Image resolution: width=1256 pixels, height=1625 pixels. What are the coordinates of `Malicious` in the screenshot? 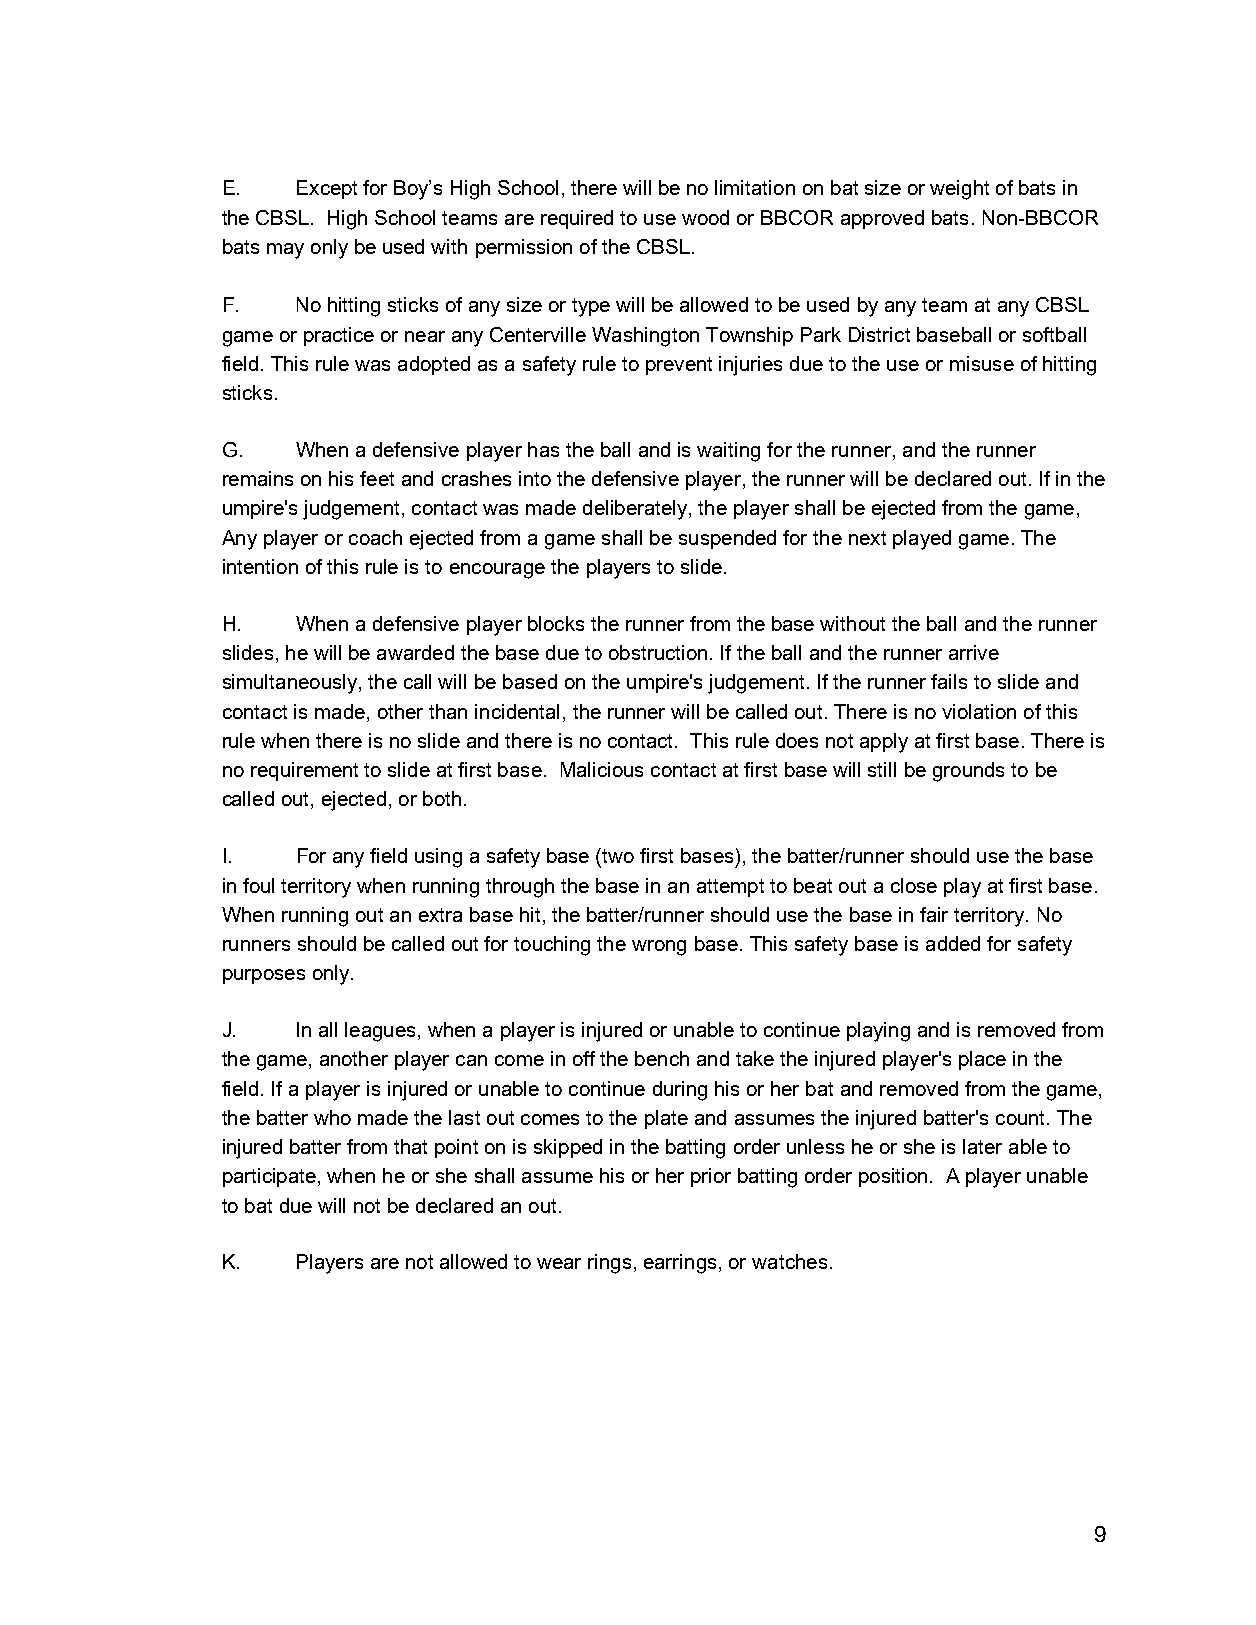 It's located at (602, 769).
